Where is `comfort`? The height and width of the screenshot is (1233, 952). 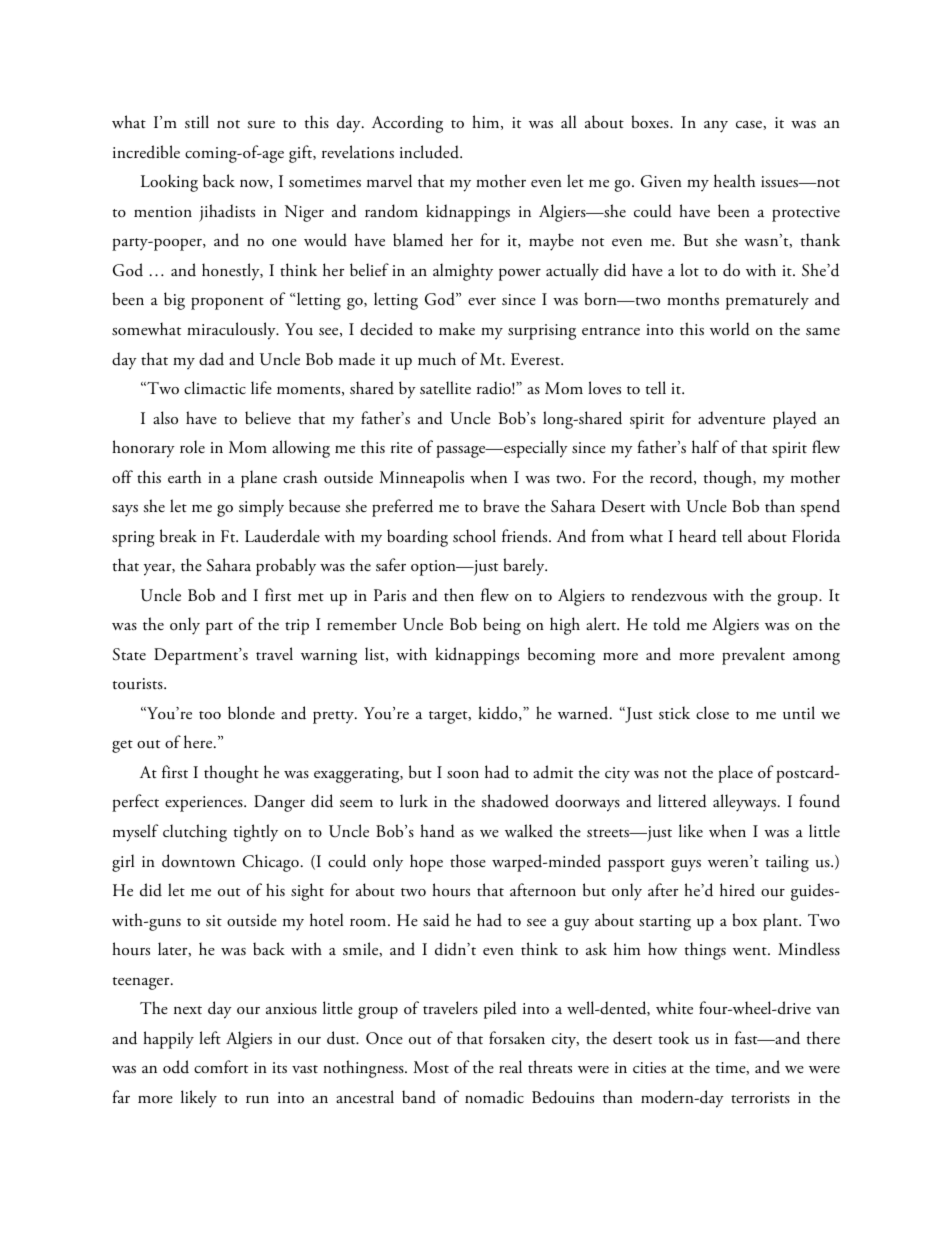
comfort is located at coordinates (221, 1067).
